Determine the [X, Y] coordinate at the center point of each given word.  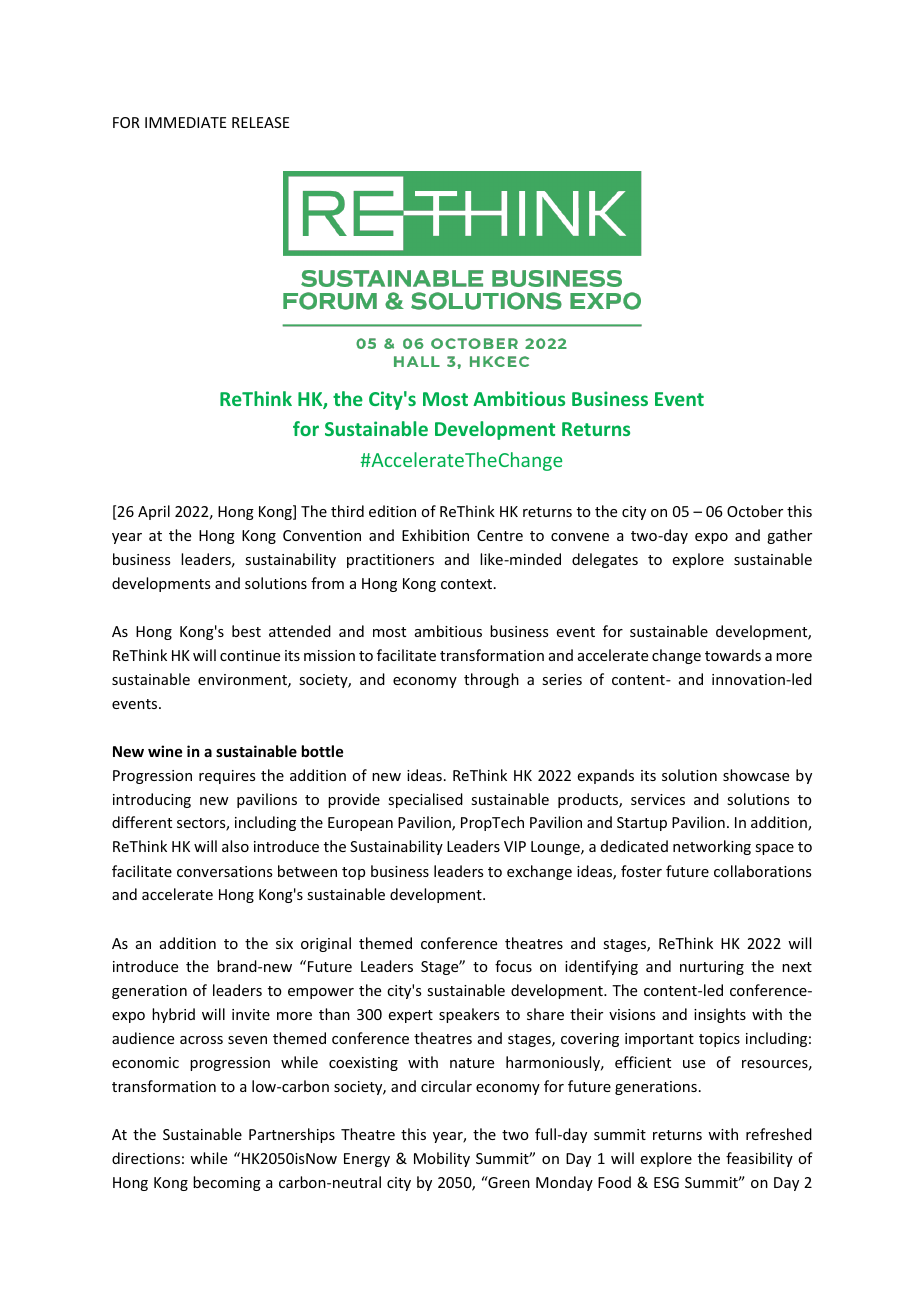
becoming [227, 1183]
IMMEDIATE [185, 122]
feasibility [759, 1159]
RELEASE [260, 122]
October [755, 511]
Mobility [442, 1159]
